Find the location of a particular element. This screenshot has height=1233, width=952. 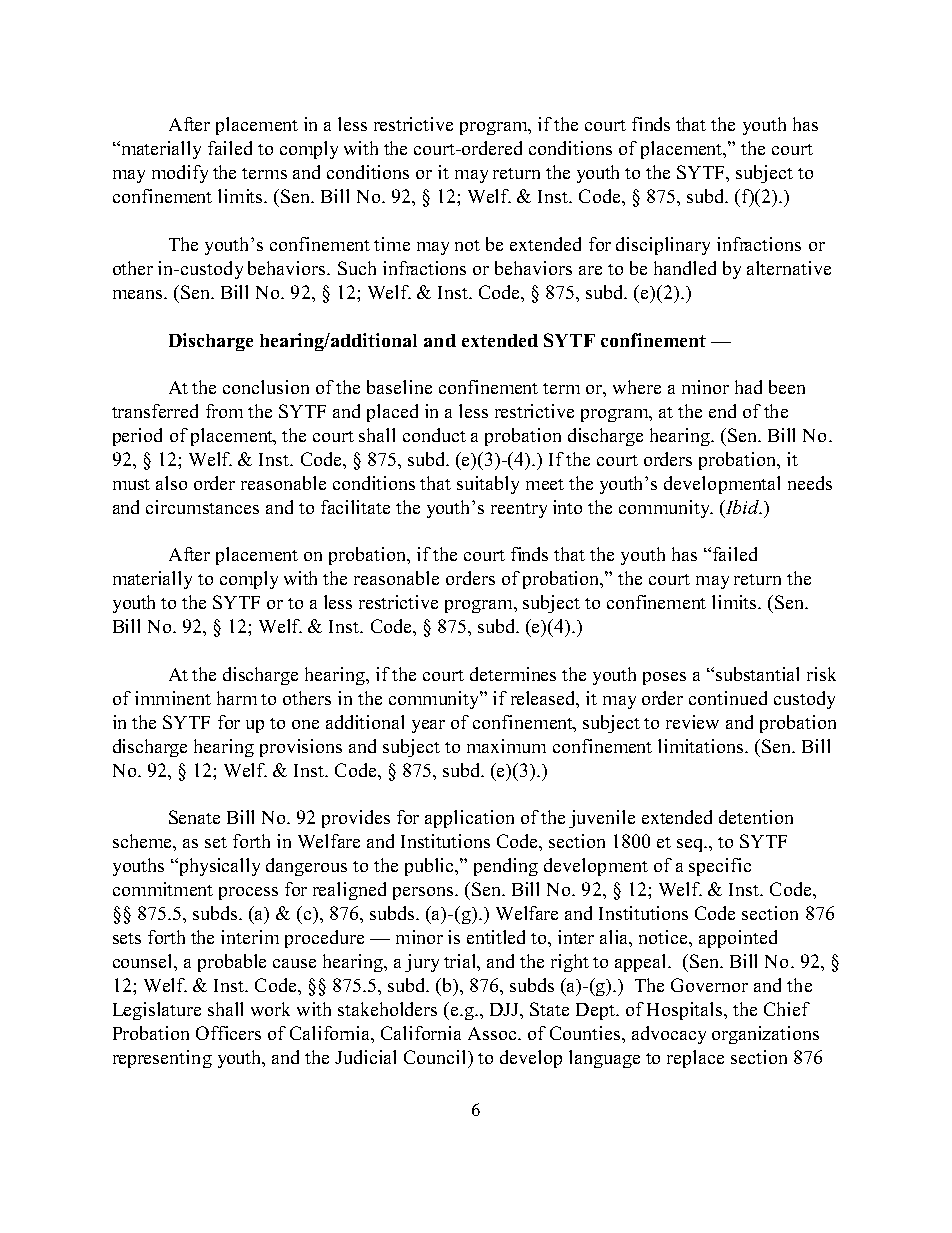

Assoc is located at coordinates (493, 1033).
